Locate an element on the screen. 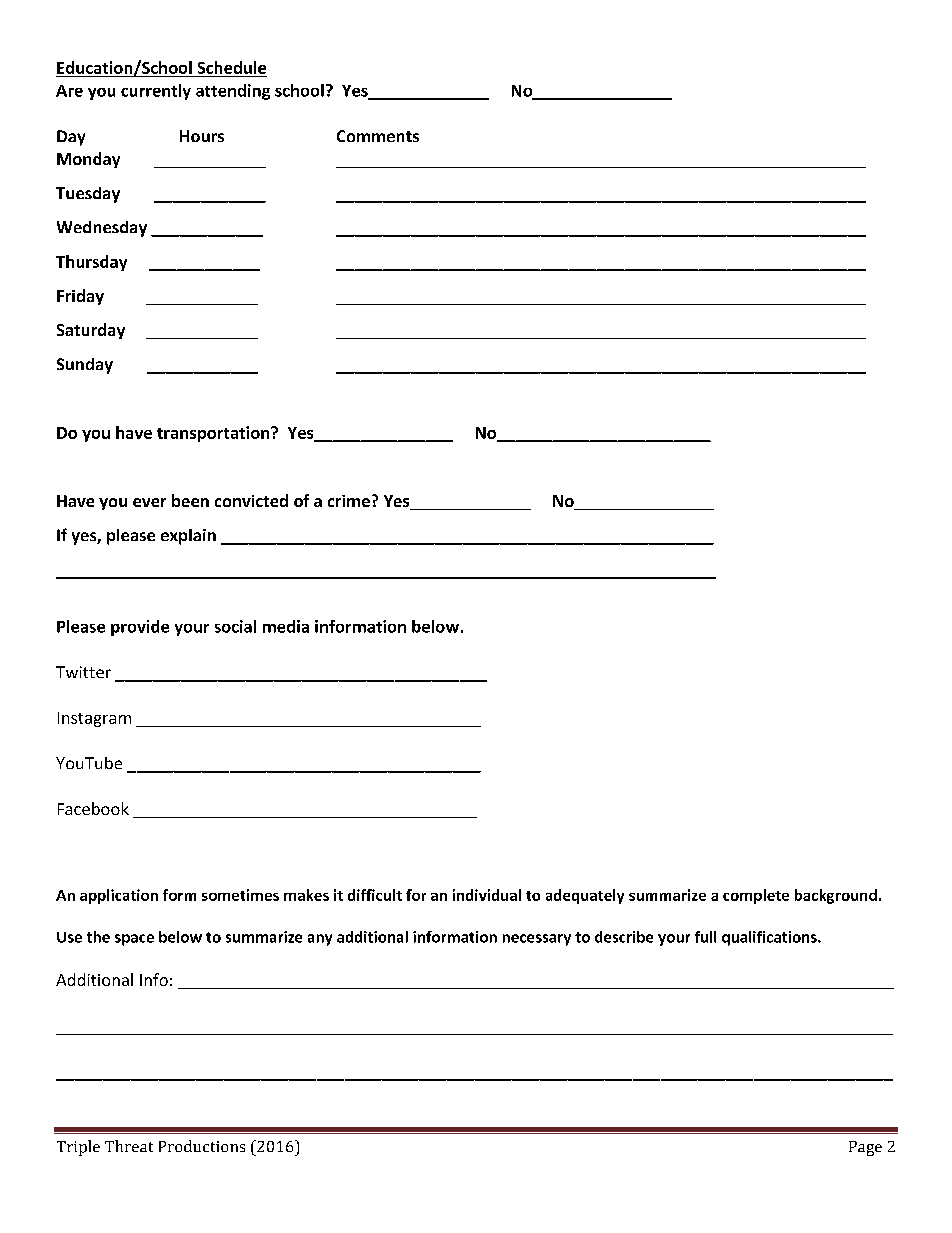 This screenshot has height=1233, width=952. application is located at coordinates (119, 896).
